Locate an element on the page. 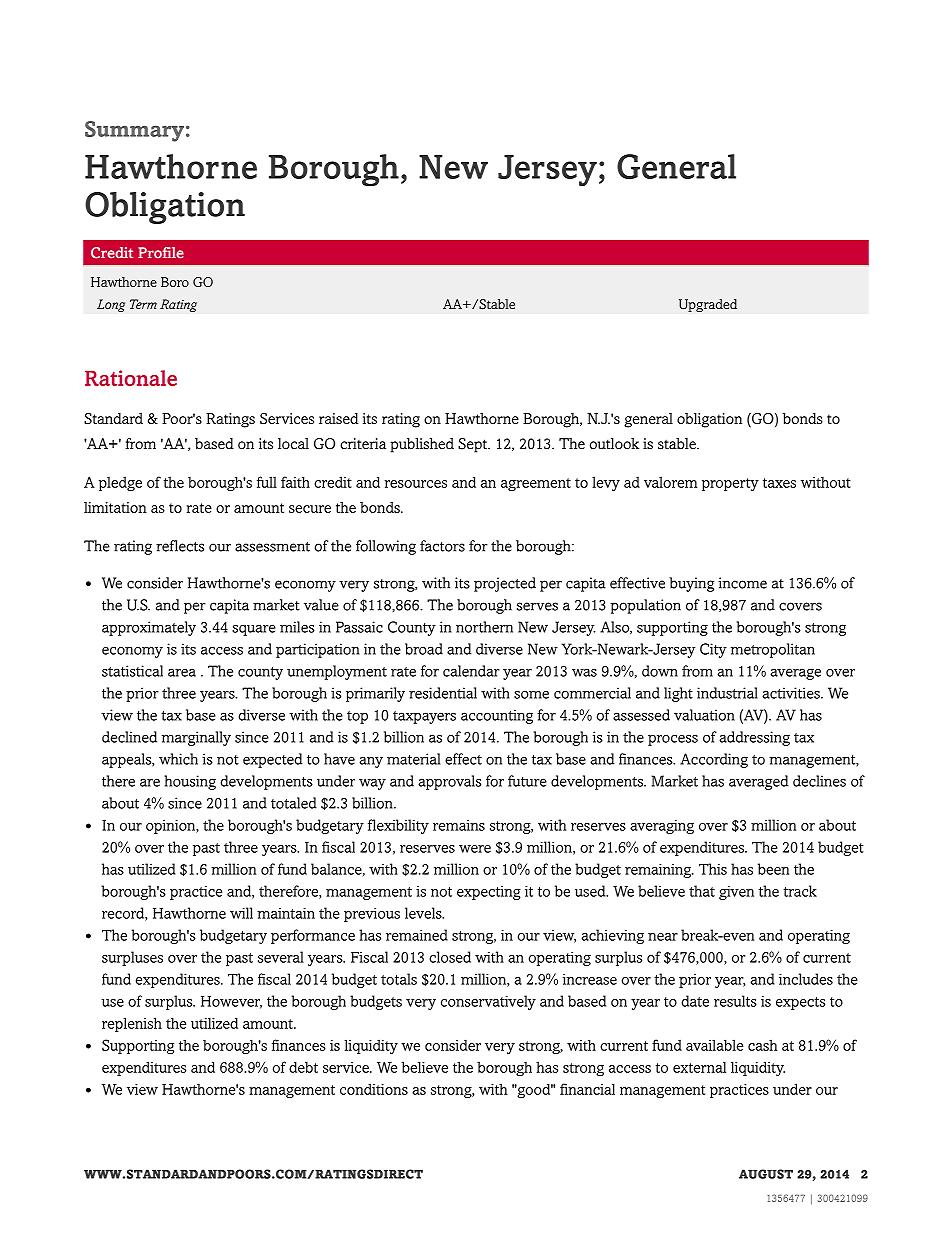 This document has height=1233, width=952. property is located at coordinates (730, 484).
